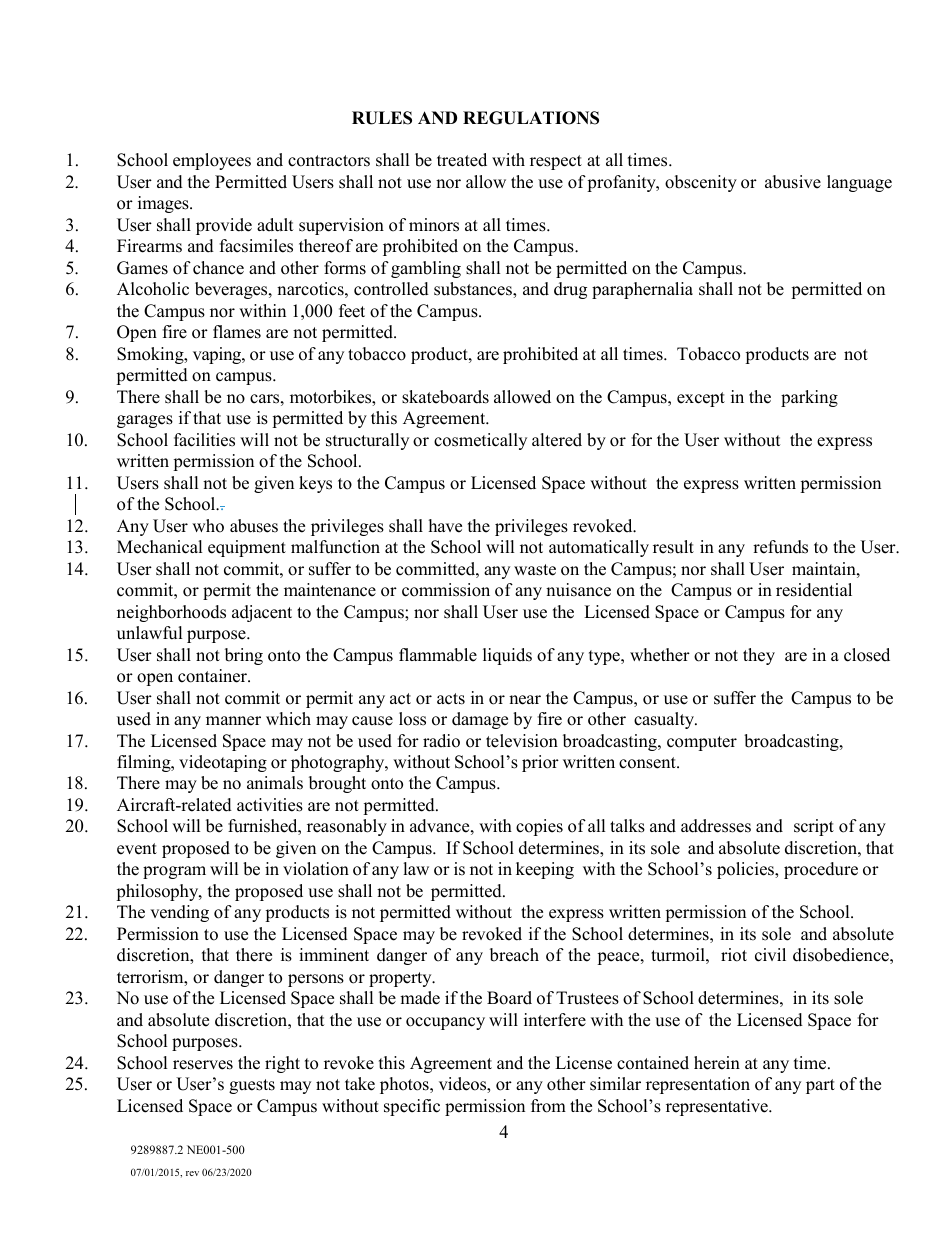 The image size is (952, 1233). Describe the element at coordinates (262, 613) in the screenshot. I see `adjacent` at that location.
